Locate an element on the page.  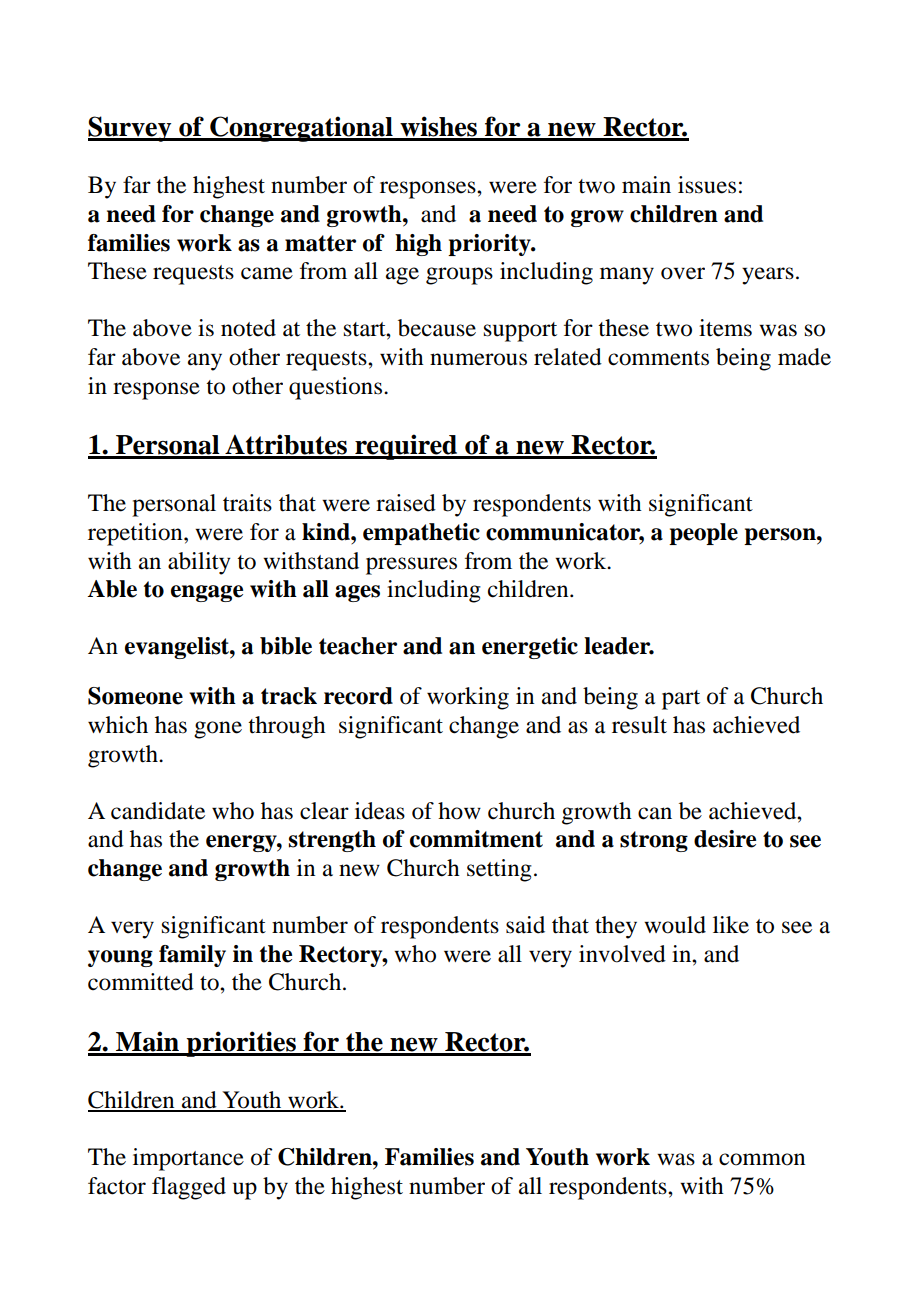
issues is located at coordinates (707, 185).
